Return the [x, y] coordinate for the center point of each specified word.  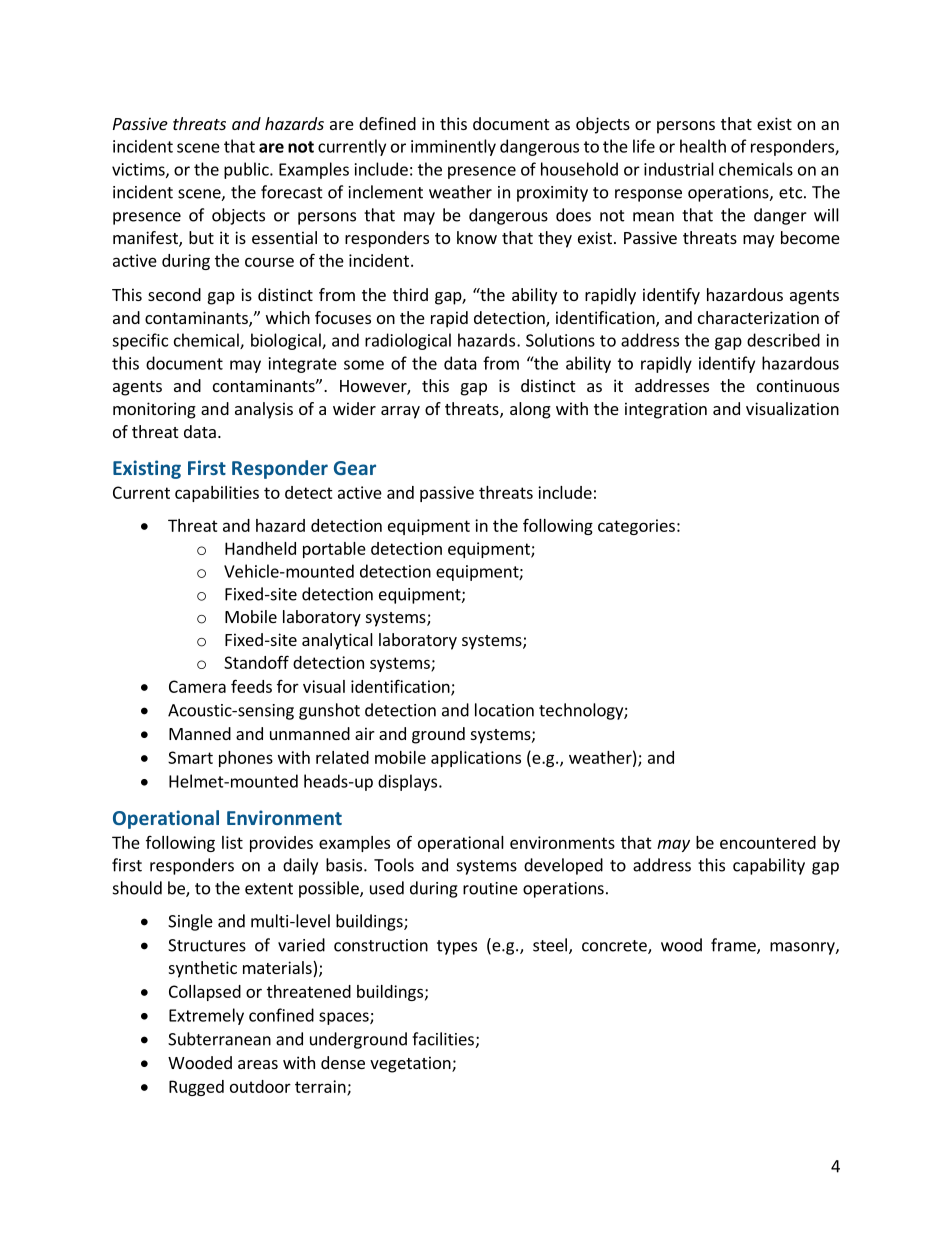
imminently [453, 147]
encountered [768, 842]
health [703, 146]
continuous [798, 385]
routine [490, 888]
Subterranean [219, 1039]
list [232, 842]
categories [636, 527]
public [247, 170]
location [504, 710]
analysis [264, 410]
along [530, 410]
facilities [443, 1039]
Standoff [256, 662]
